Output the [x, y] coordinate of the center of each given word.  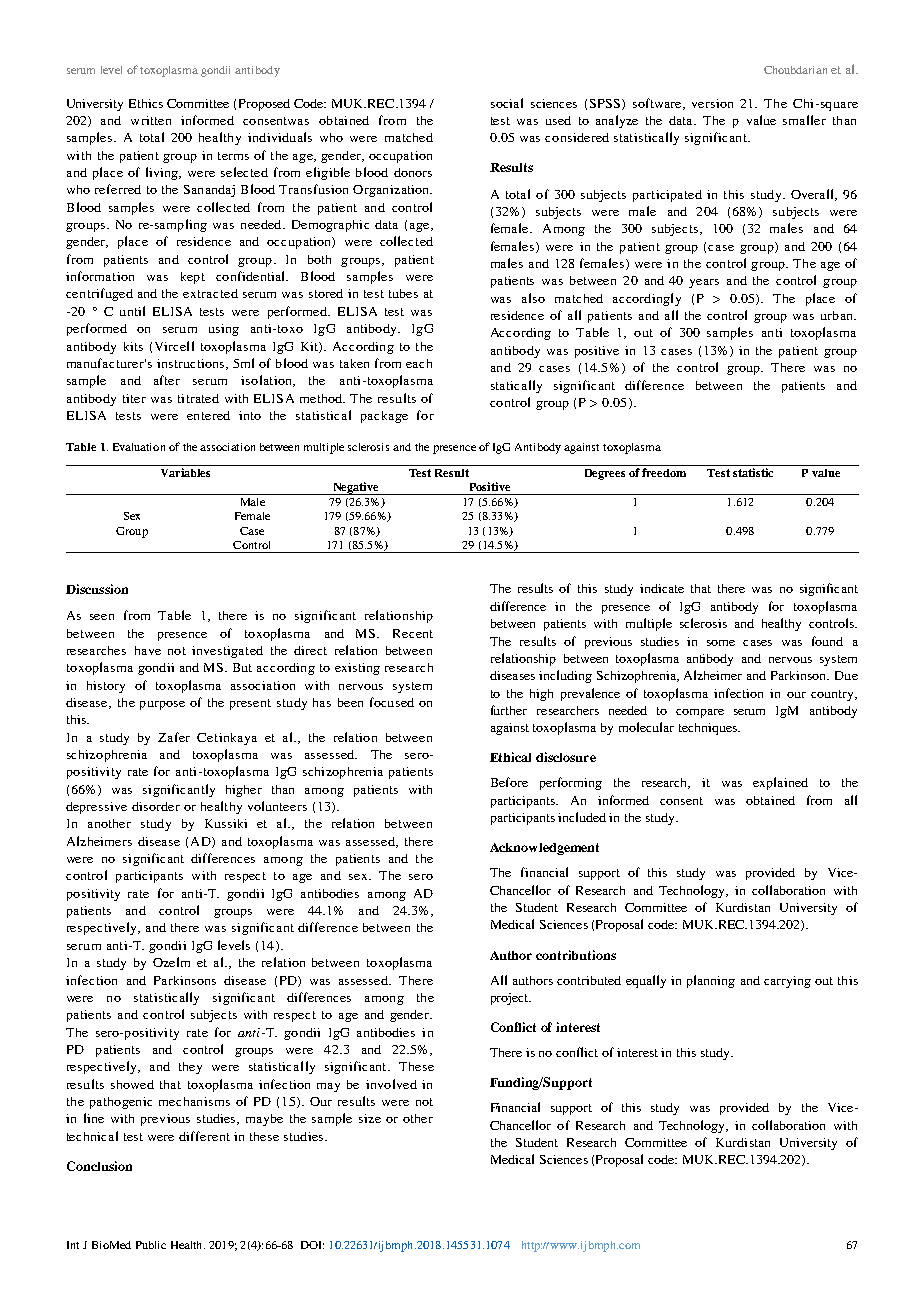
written [151, 120]
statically [516, 386]
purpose [162, 705]
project [511, 999]
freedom [664, 472]
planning [711, 981]
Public [151, 1245]
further [509, 710]
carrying [787, 982]
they [190, 1068]
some [721, 643]
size [370, 1118]
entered [208, 415]
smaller [804, 120]
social [507, 103]
